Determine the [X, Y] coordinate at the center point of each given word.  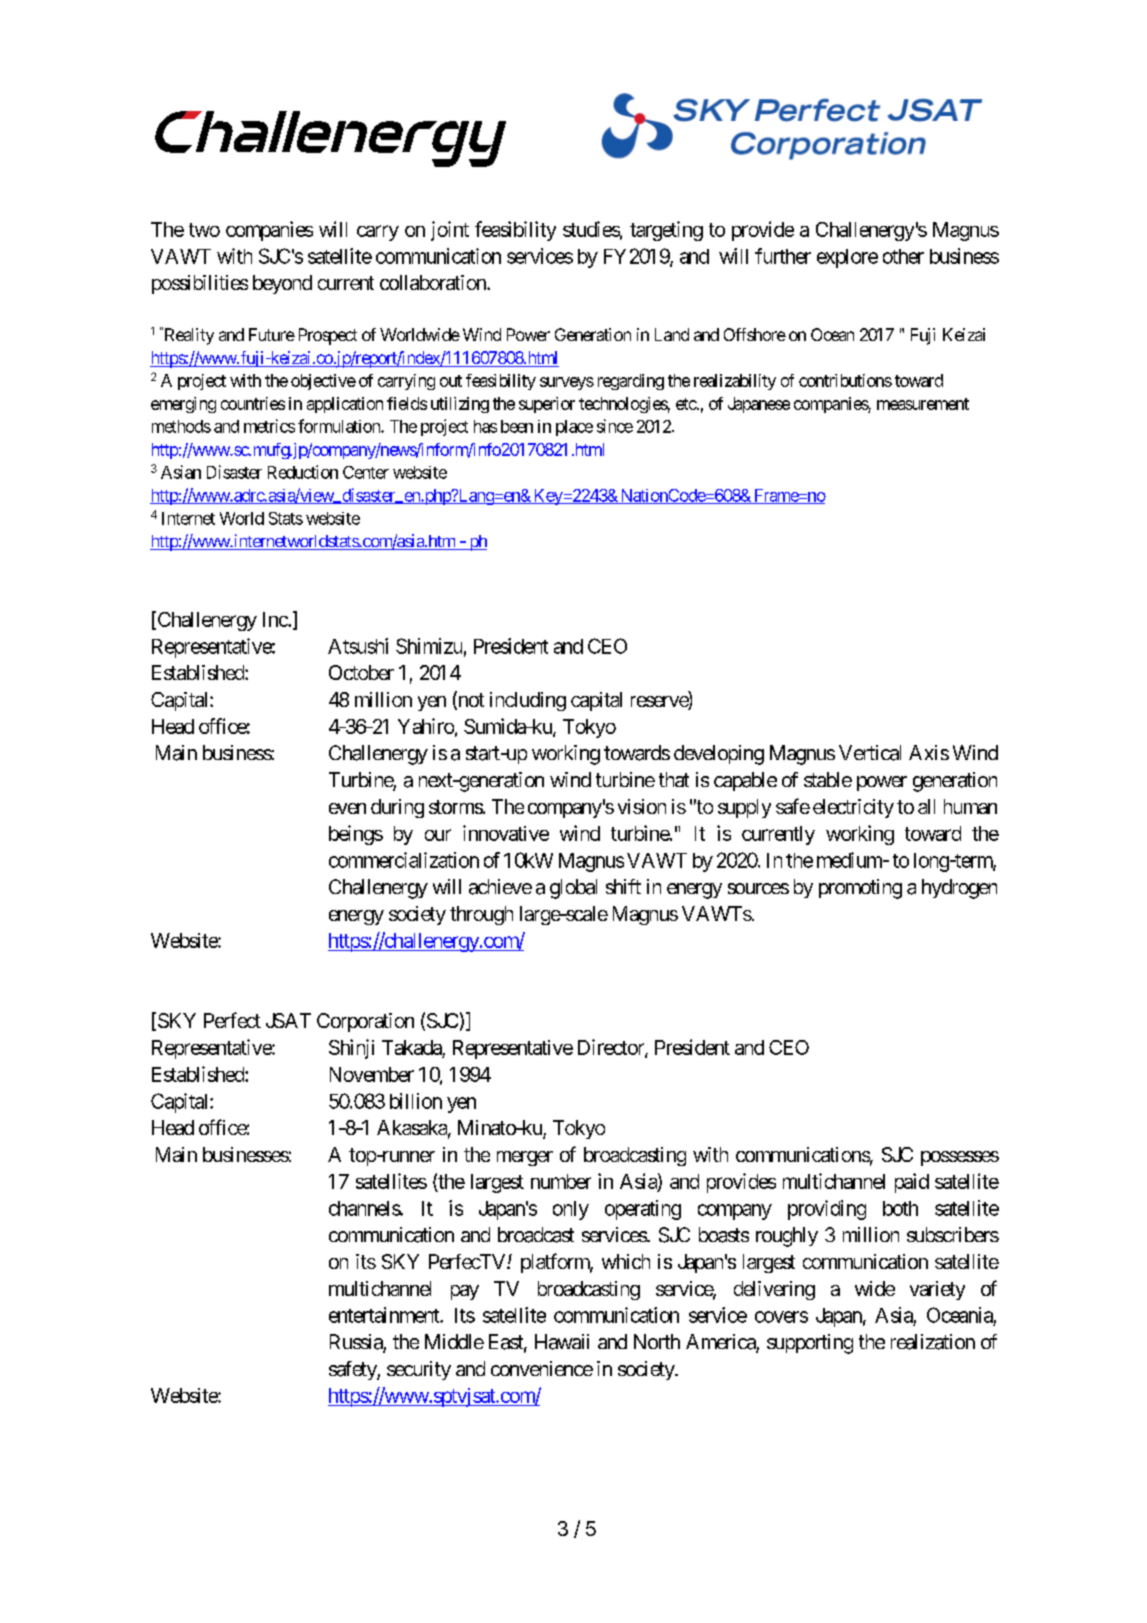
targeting [666, 231]
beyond [282, 284]
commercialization [404, 860]
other [903, 256]
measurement [923, 404]
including [528, 701]
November [372, 1074]
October [361, 672]
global [573, 889]
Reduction [303, 472]
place [574, 428]
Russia [357, 1343]
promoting [860, 889]
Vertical [870, 753]
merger [525, 1158]
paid [912, 1183]
